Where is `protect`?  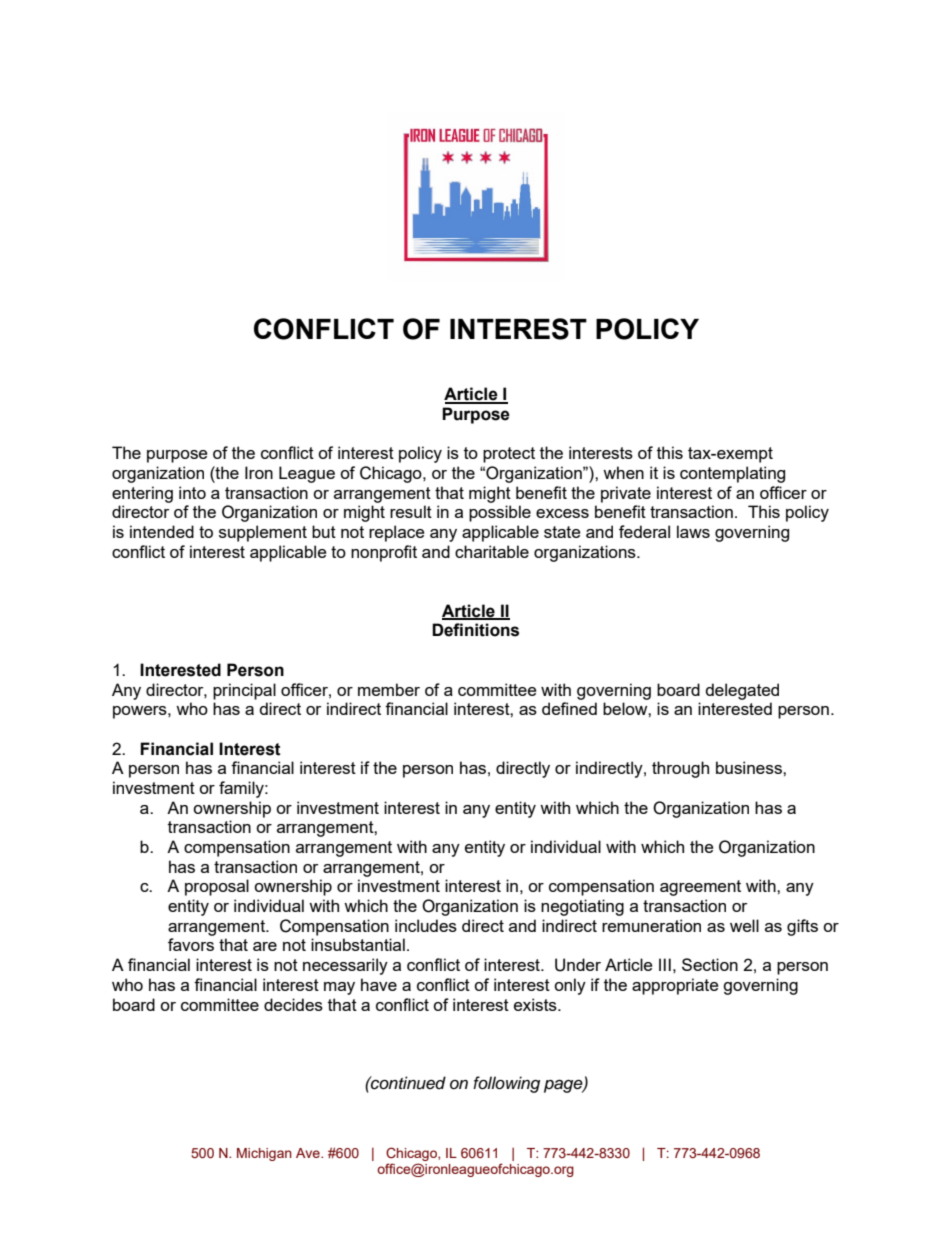 protect is located at coordinates (509, 455).
